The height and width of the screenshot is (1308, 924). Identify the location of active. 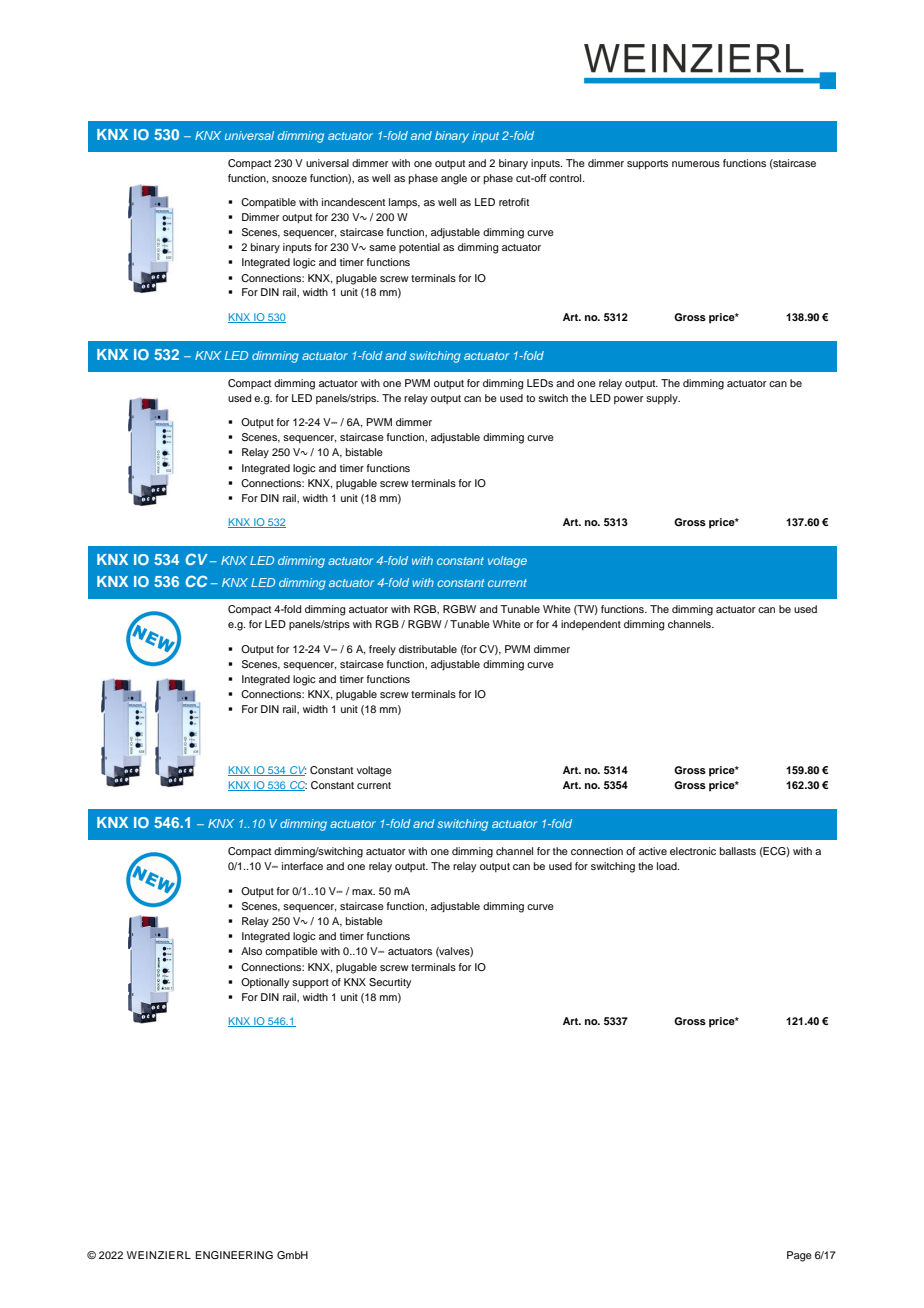
(653, 851).
